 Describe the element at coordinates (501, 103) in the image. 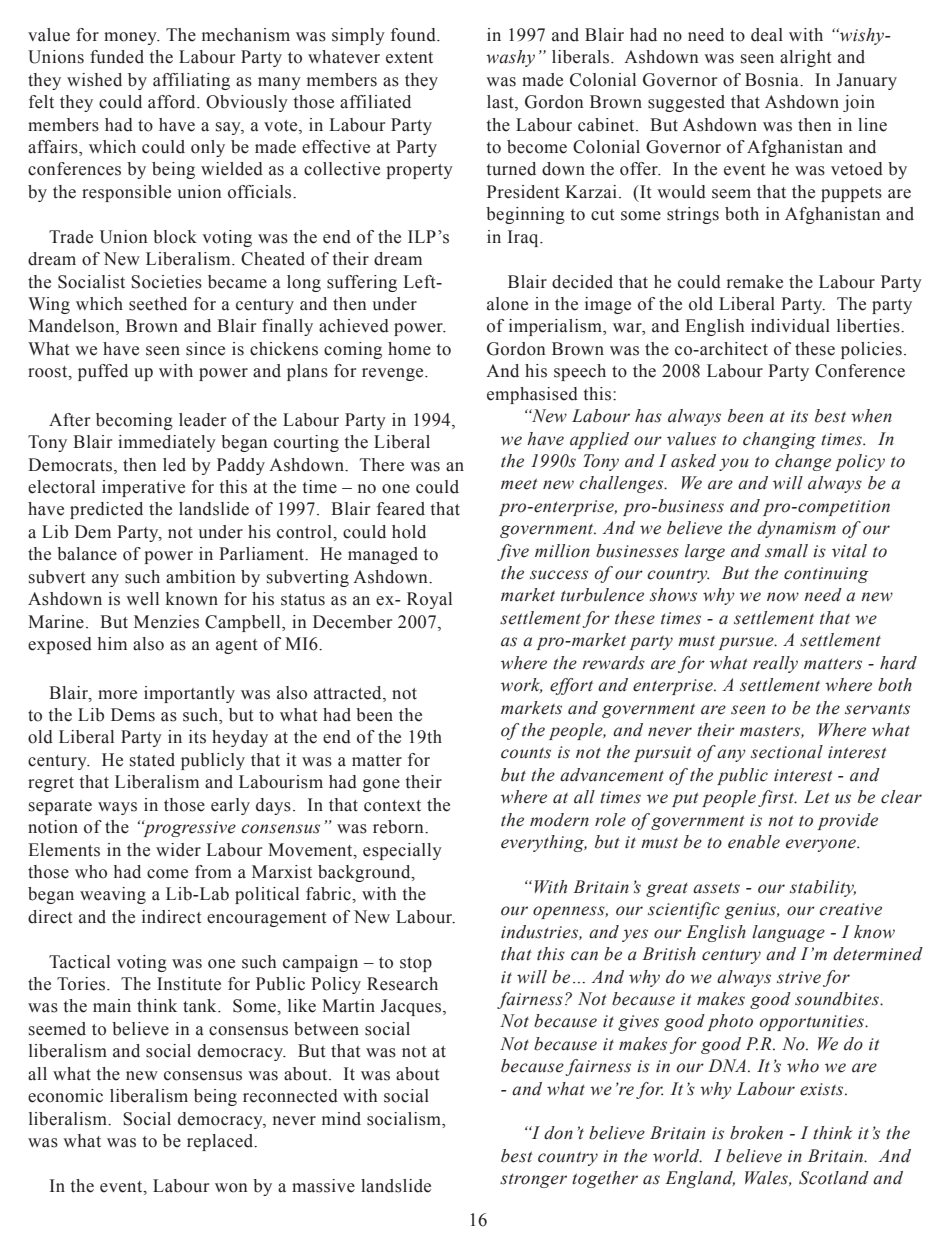

I see `last` at that location.
